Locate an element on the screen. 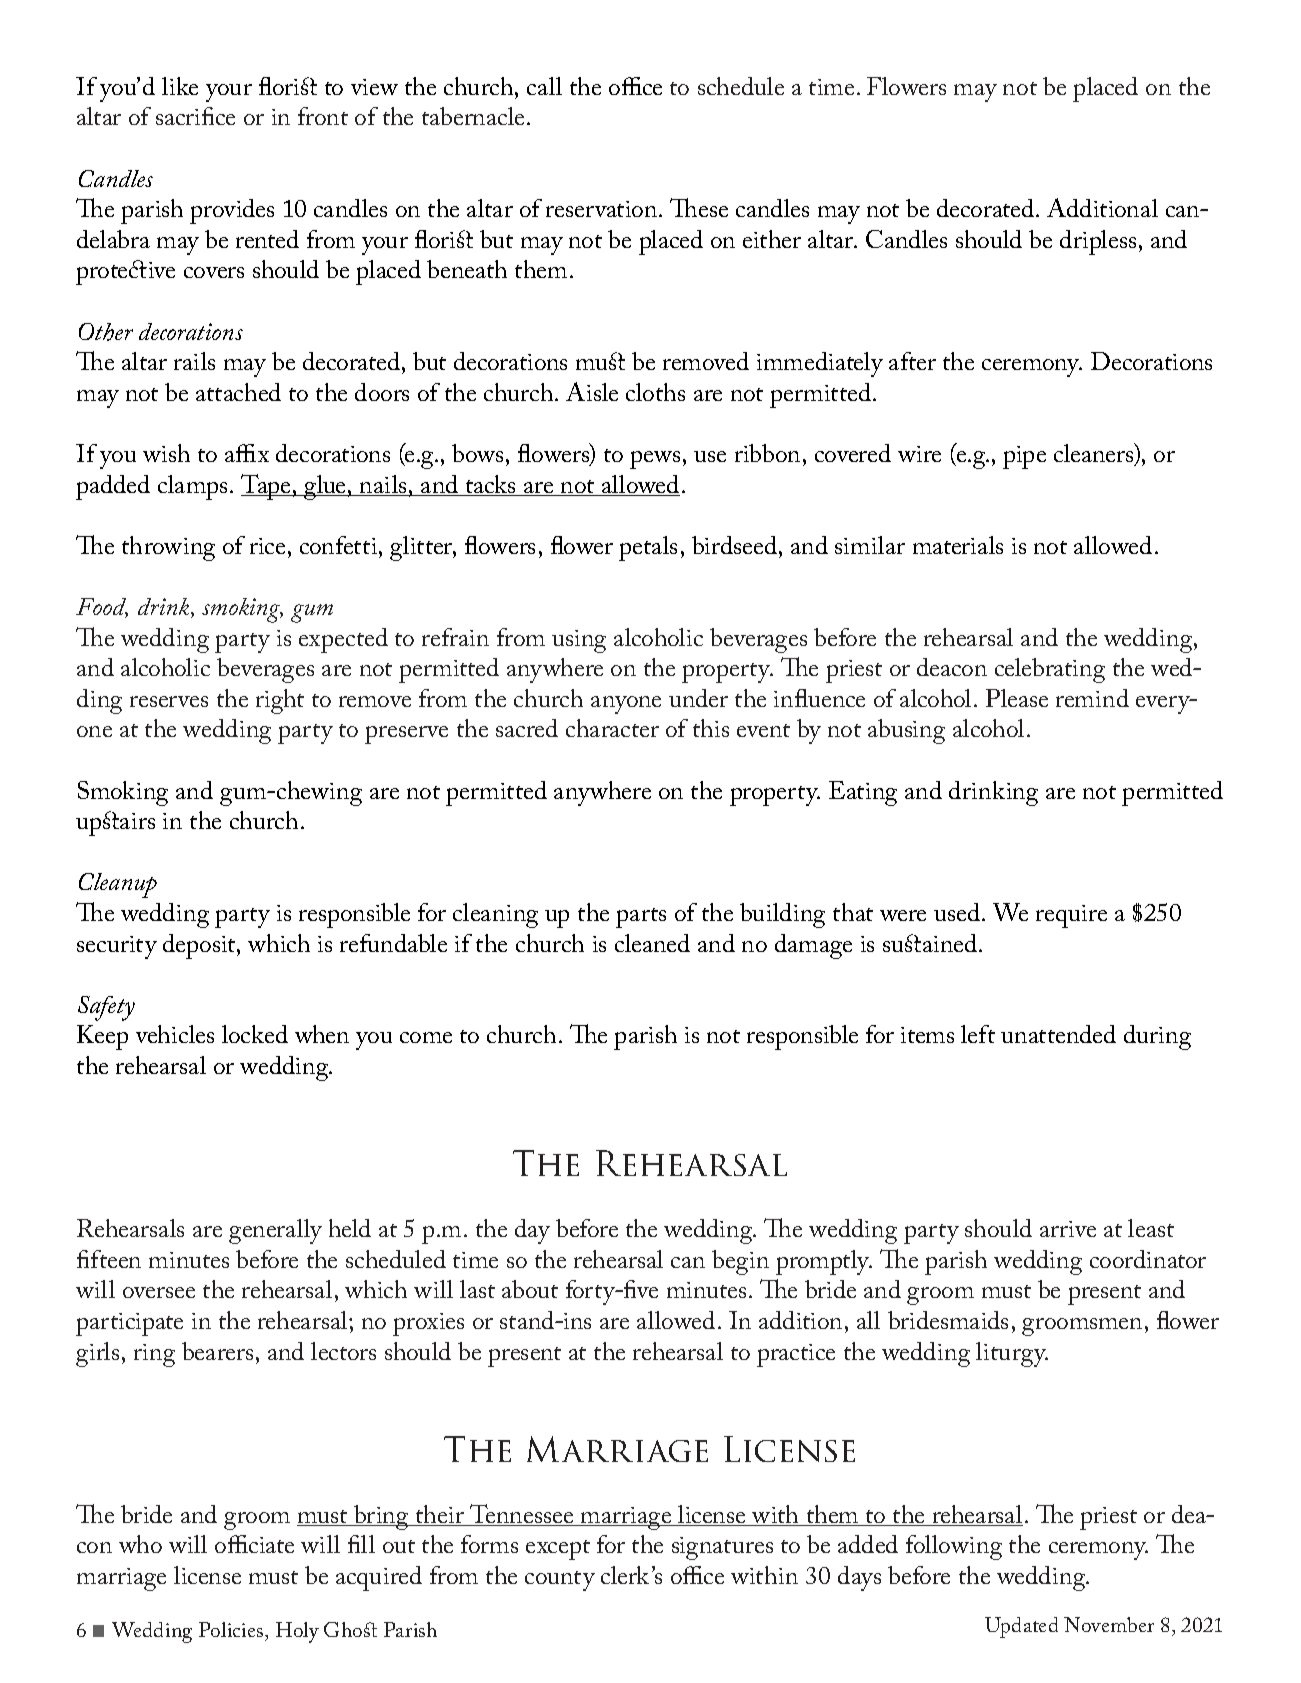 This screenshot has width=1301, height=1683. call is located at coordinates (544, 86).
